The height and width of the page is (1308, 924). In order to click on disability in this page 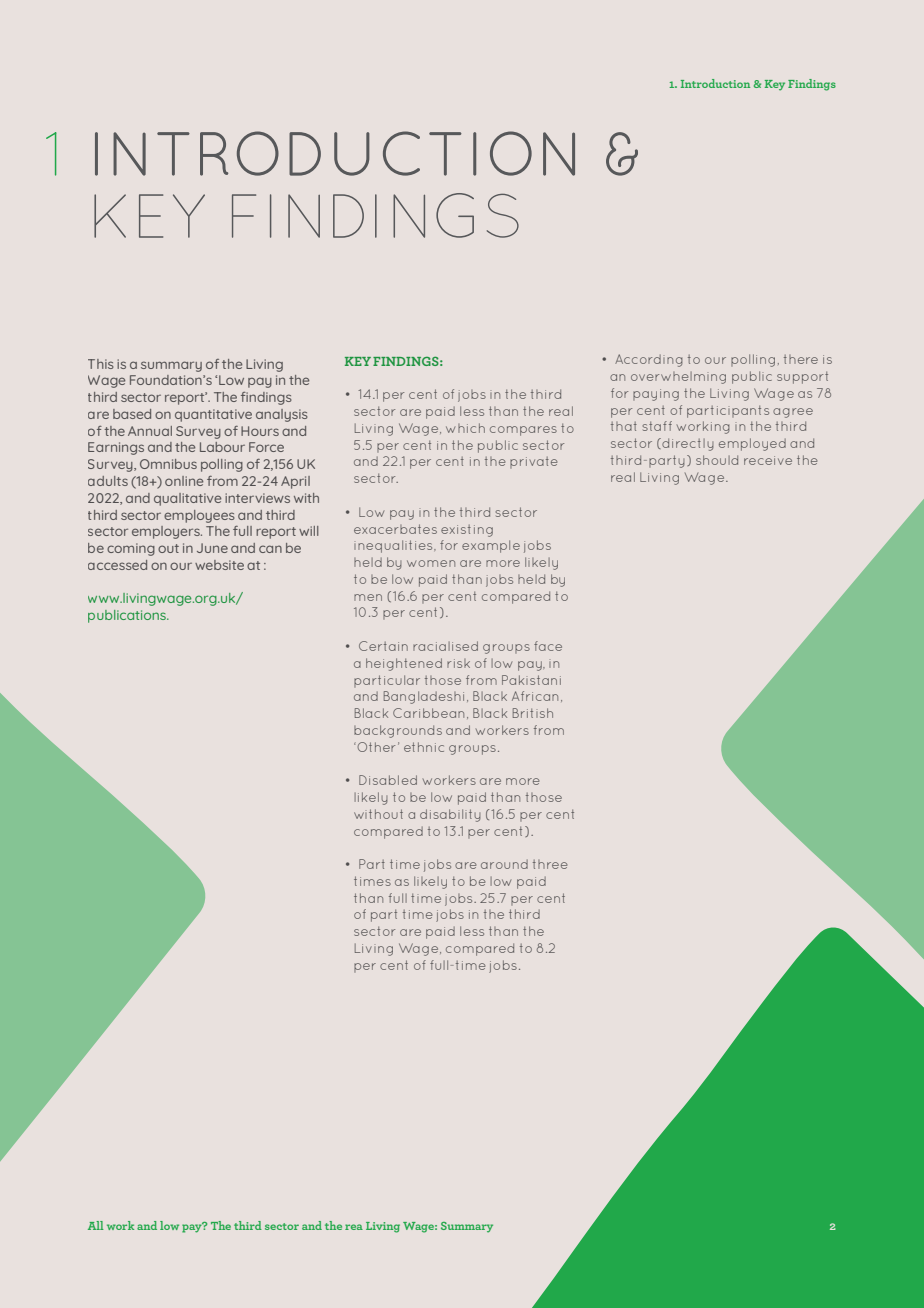, I will do `click(450, 815)`.
